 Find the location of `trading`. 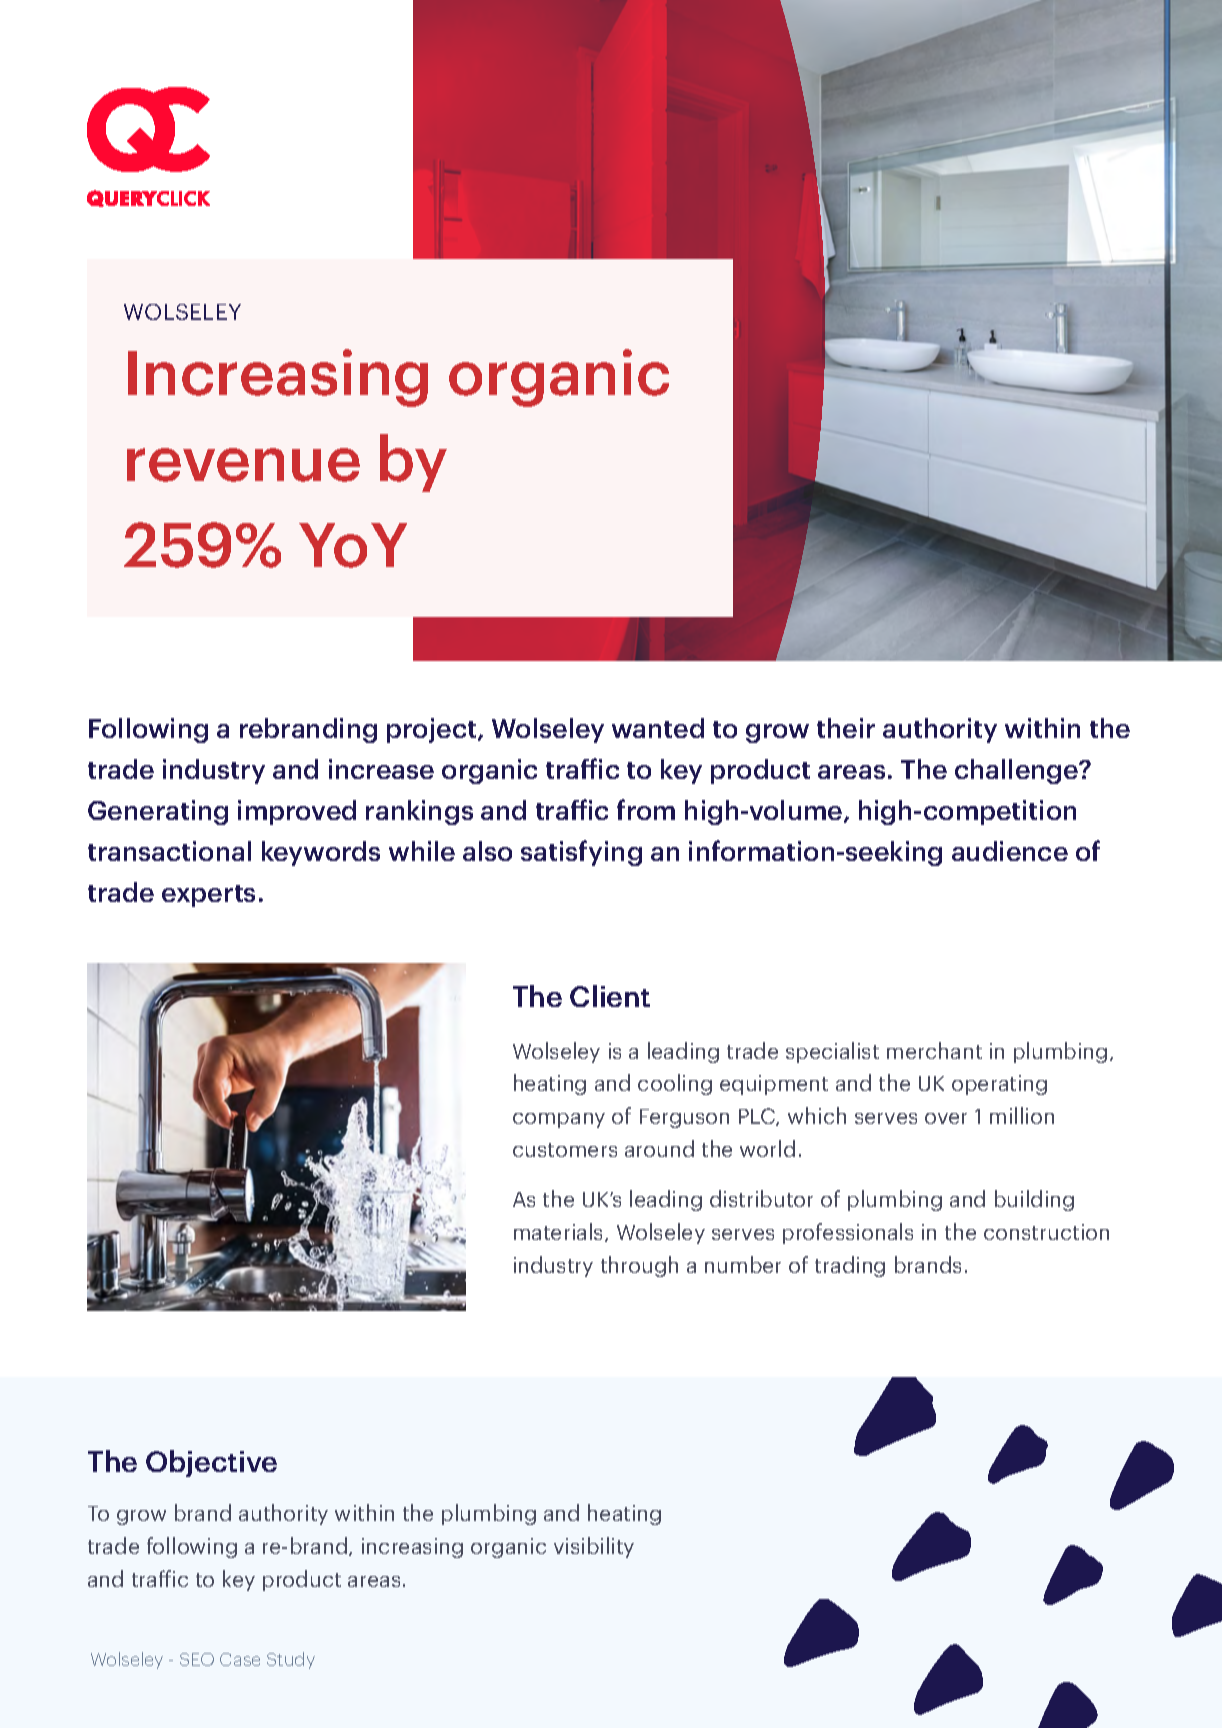

trading is located at coordinates (850, 1266).
